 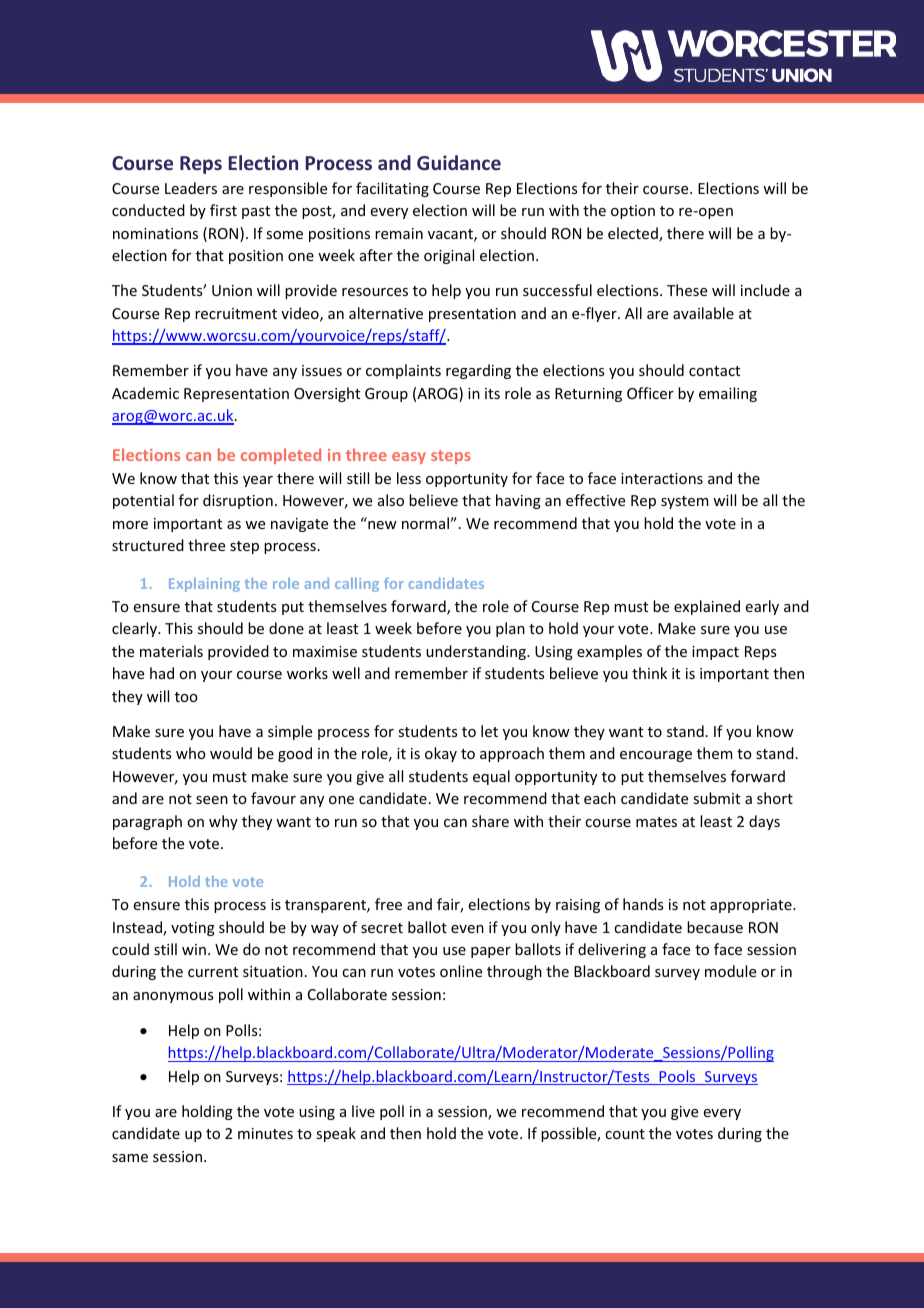 I want to click on disruption, so click(x=238, y=501).
